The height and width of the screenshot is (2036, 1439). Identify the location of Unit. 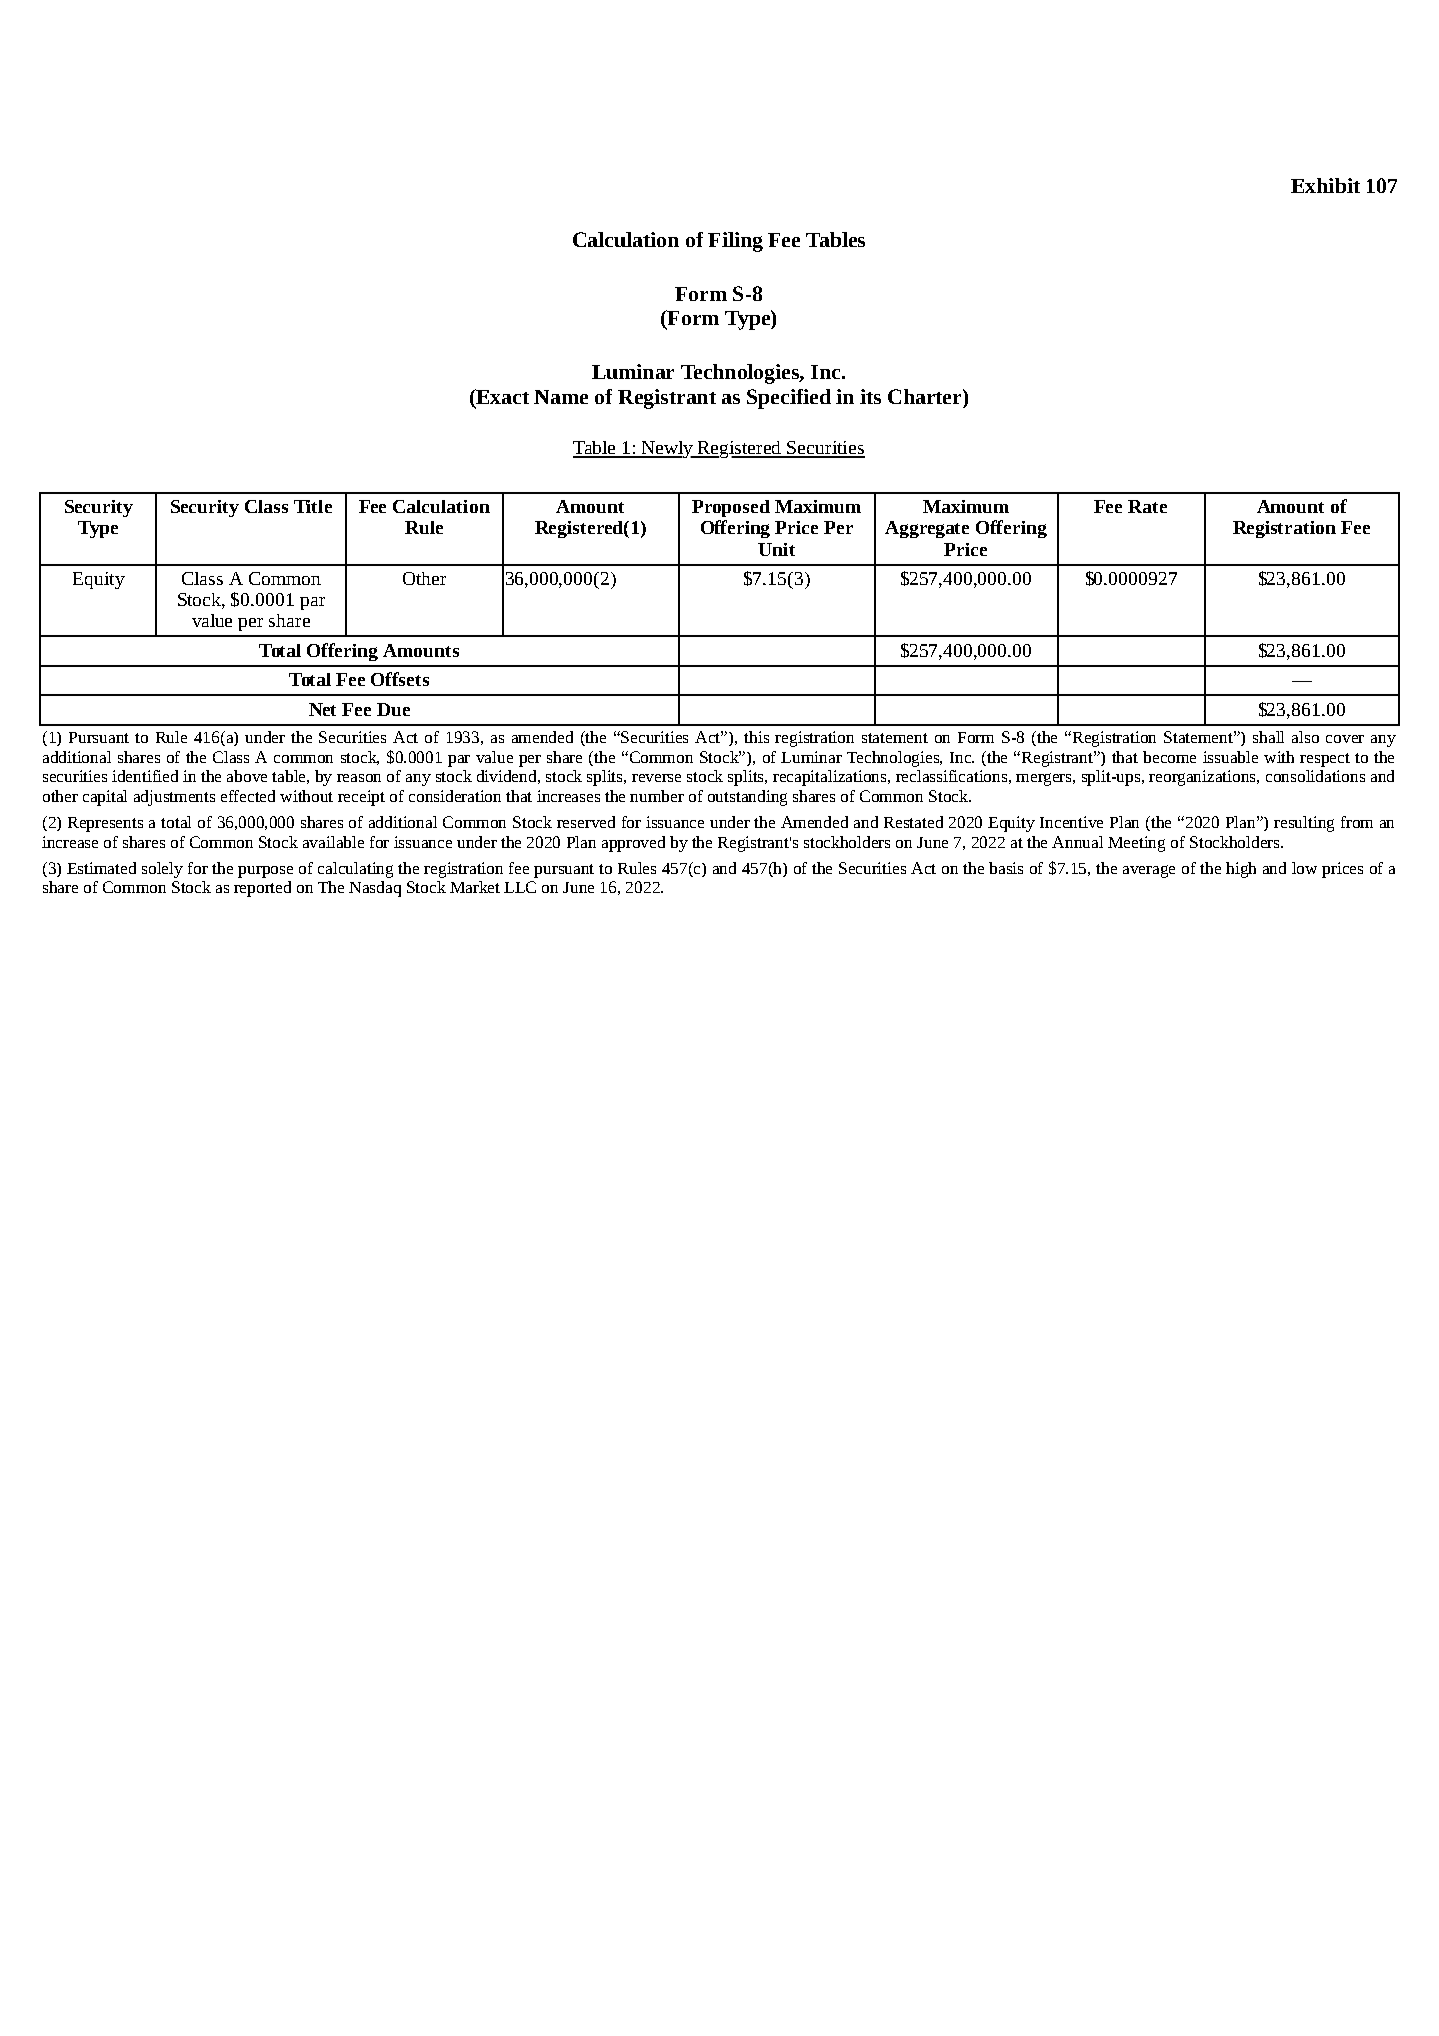
(776, 549).
